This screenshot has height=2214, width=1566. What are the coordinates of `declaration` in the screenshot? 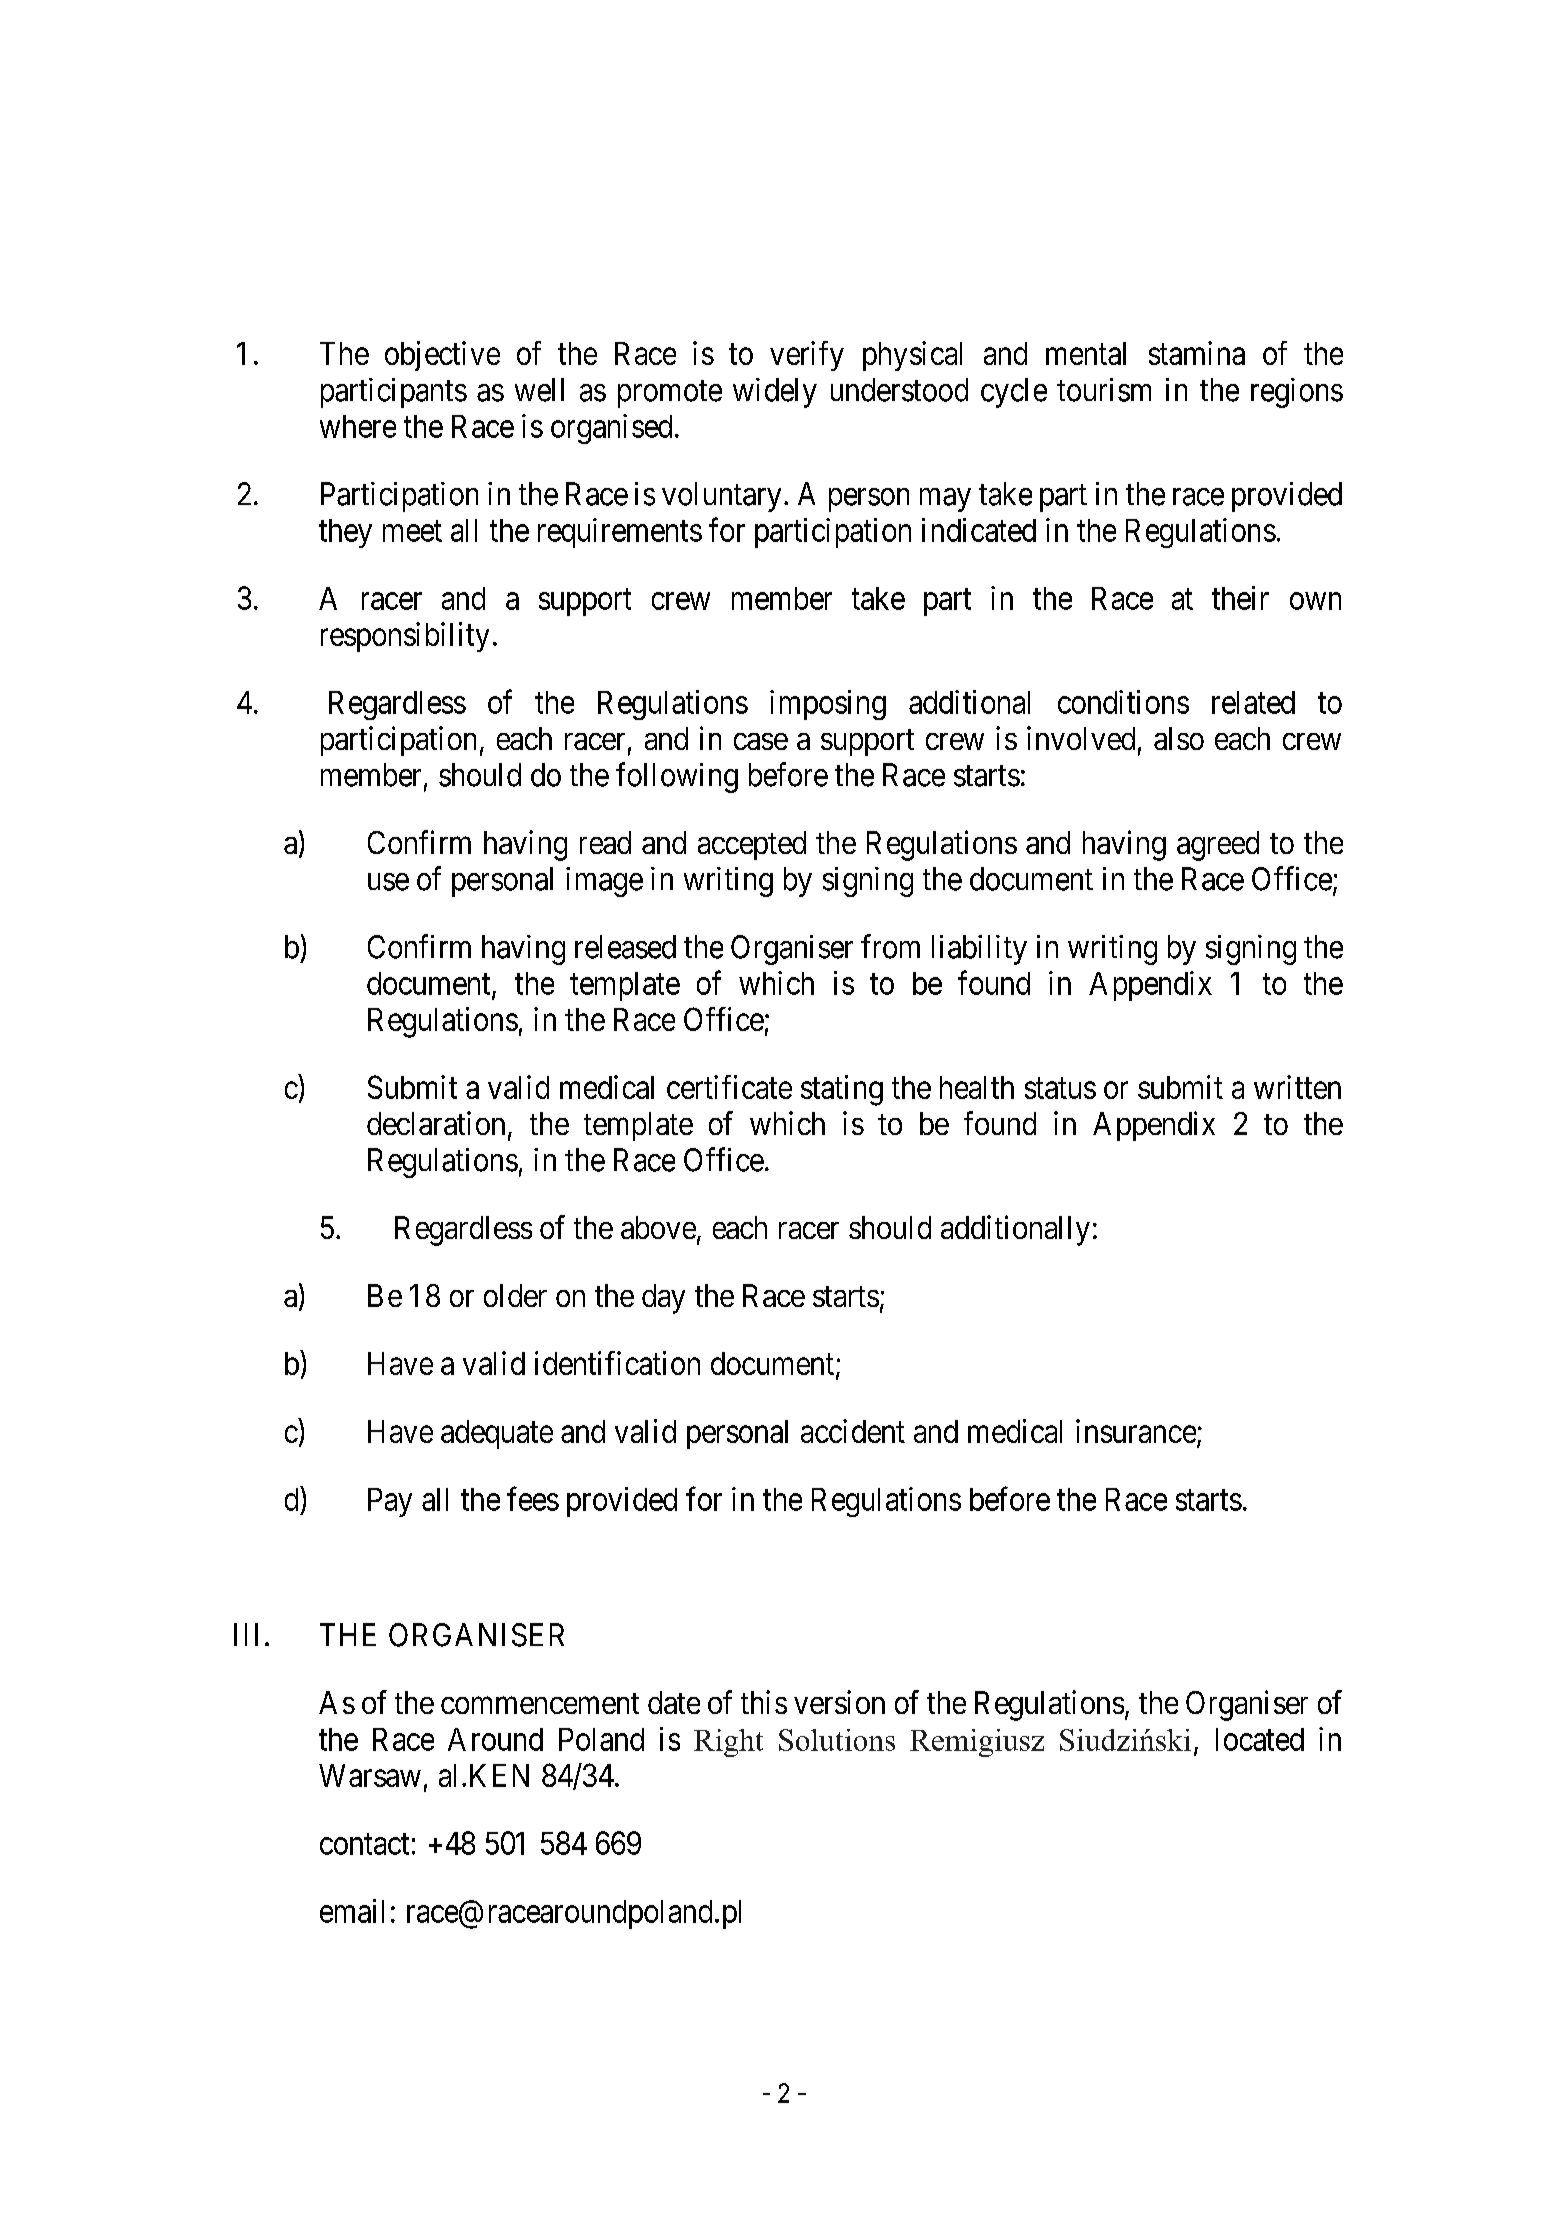 It's located at (436, 1123).
